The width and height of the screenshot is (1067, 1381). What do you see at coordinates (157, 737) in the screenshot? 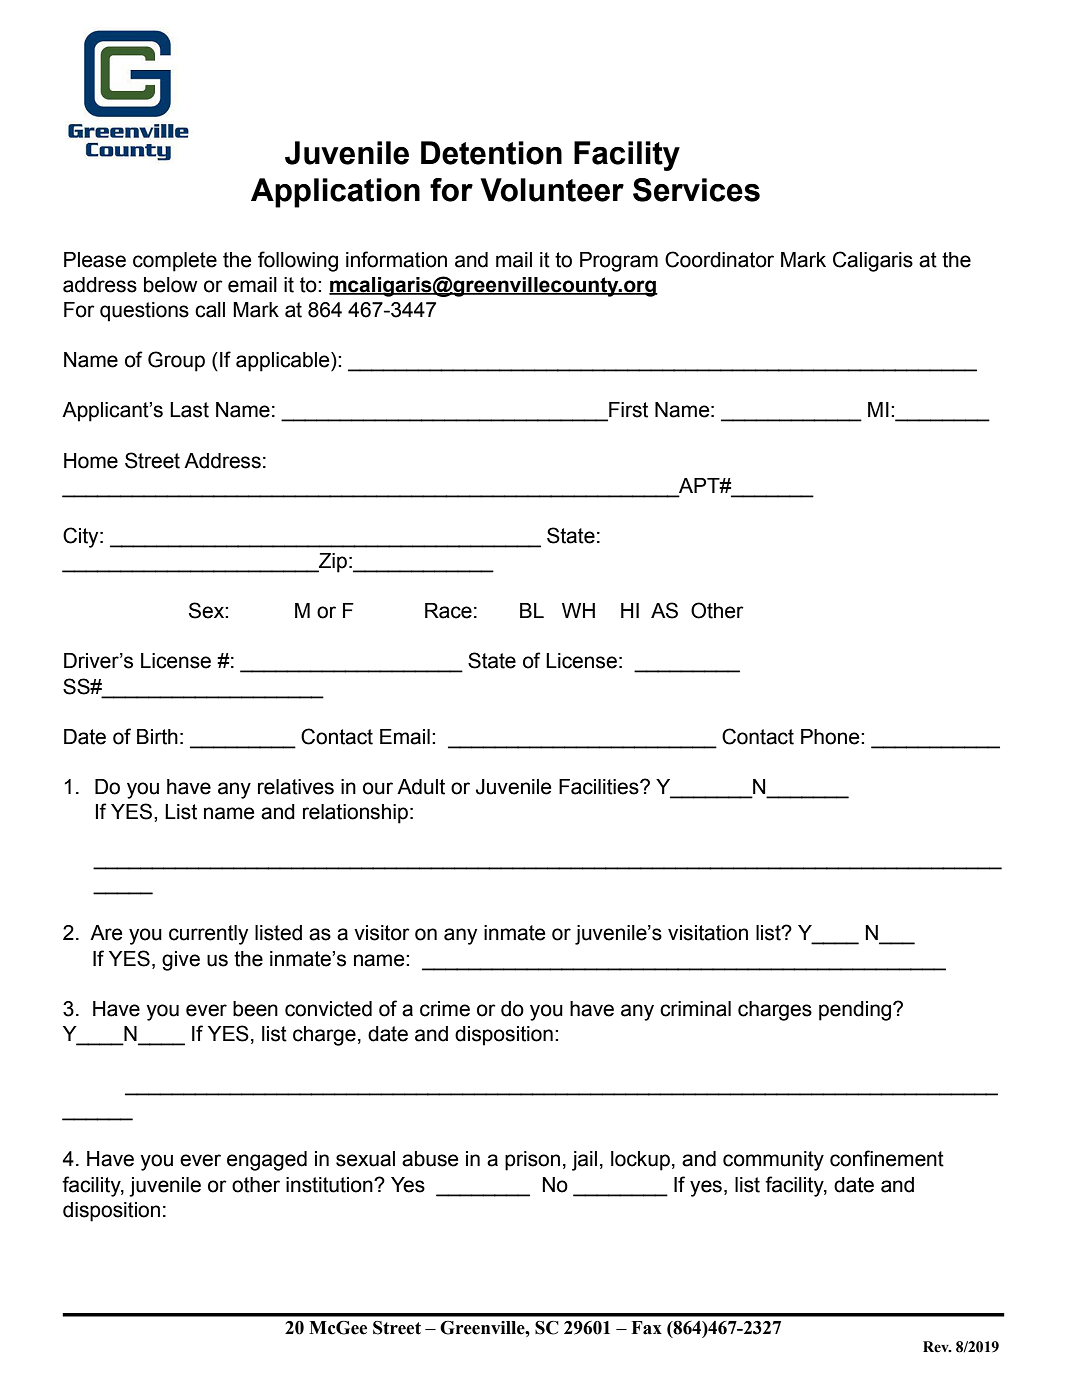
I see `Birth` at bounding box center [157, 737].
